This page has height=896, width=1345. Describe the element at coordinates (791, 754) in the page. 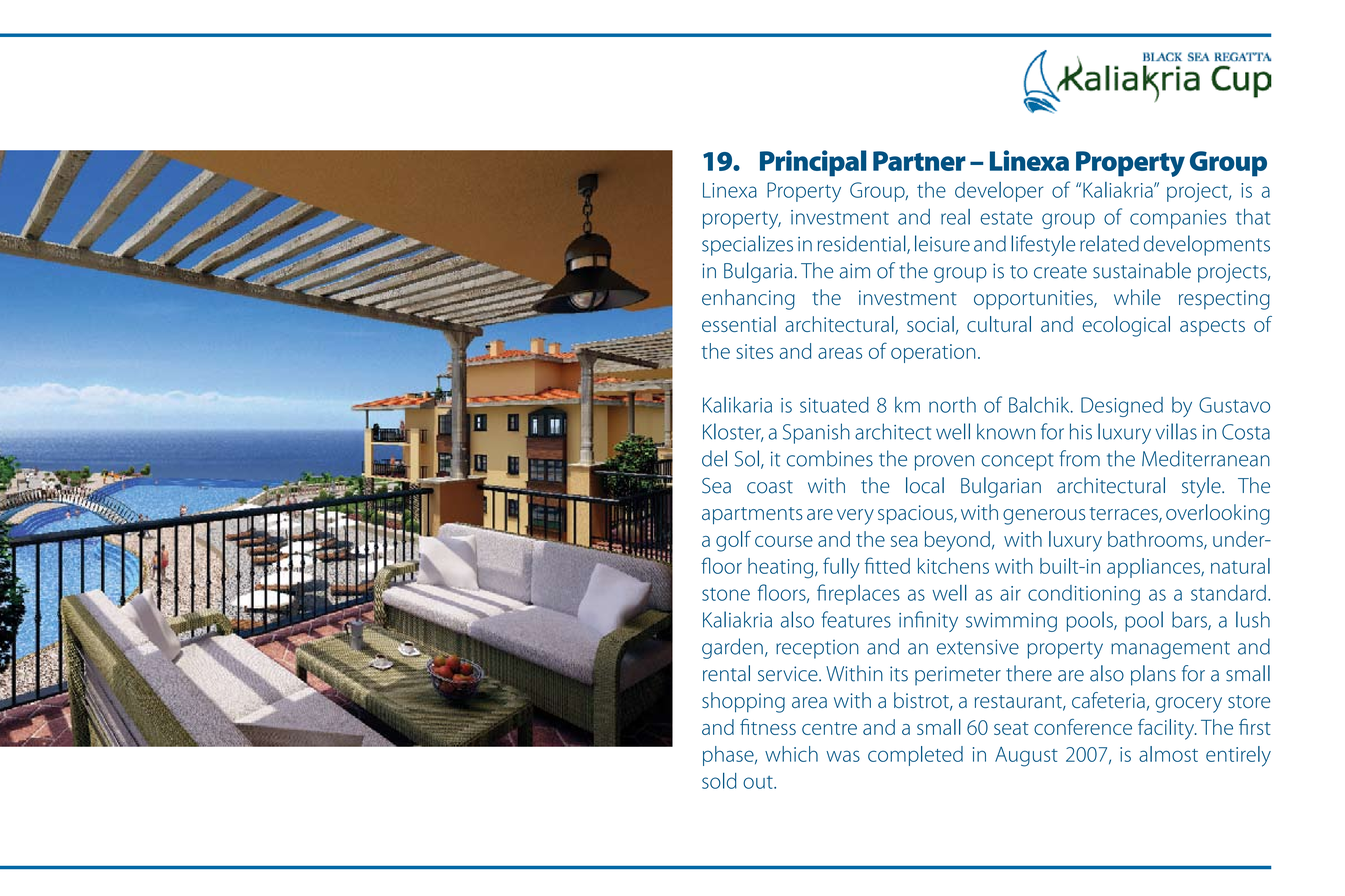

I see `which` at that location.
